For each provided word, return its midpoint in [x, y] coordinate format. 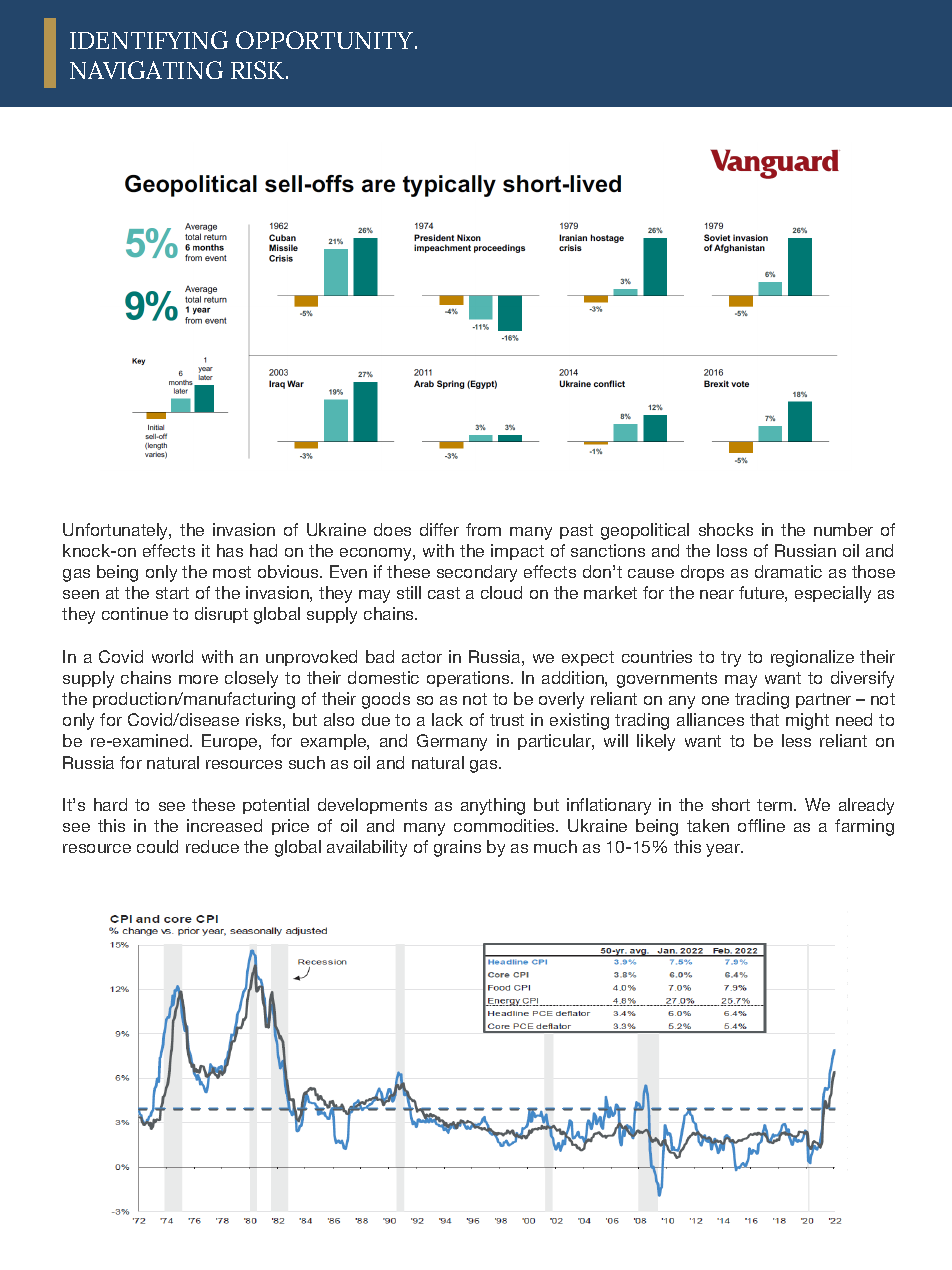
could [157, 846]
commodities [505, 825]
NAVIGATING [146, 70]
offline [761, 825]
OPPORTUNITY [326, 40]
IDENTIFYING [149, 40]
